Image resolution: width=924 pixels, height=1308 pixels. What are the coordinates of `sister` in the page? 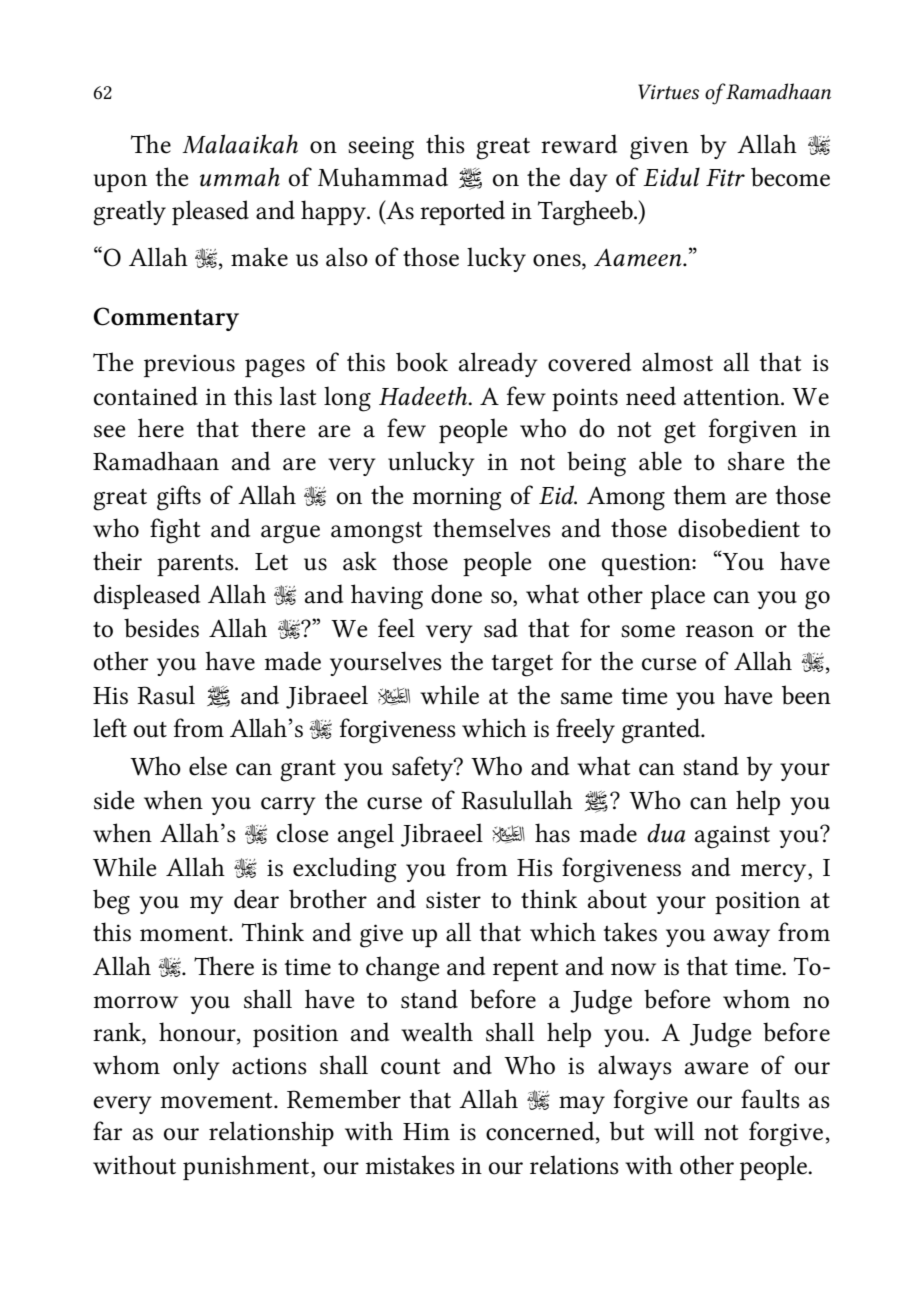 It's located at (453, 900).
